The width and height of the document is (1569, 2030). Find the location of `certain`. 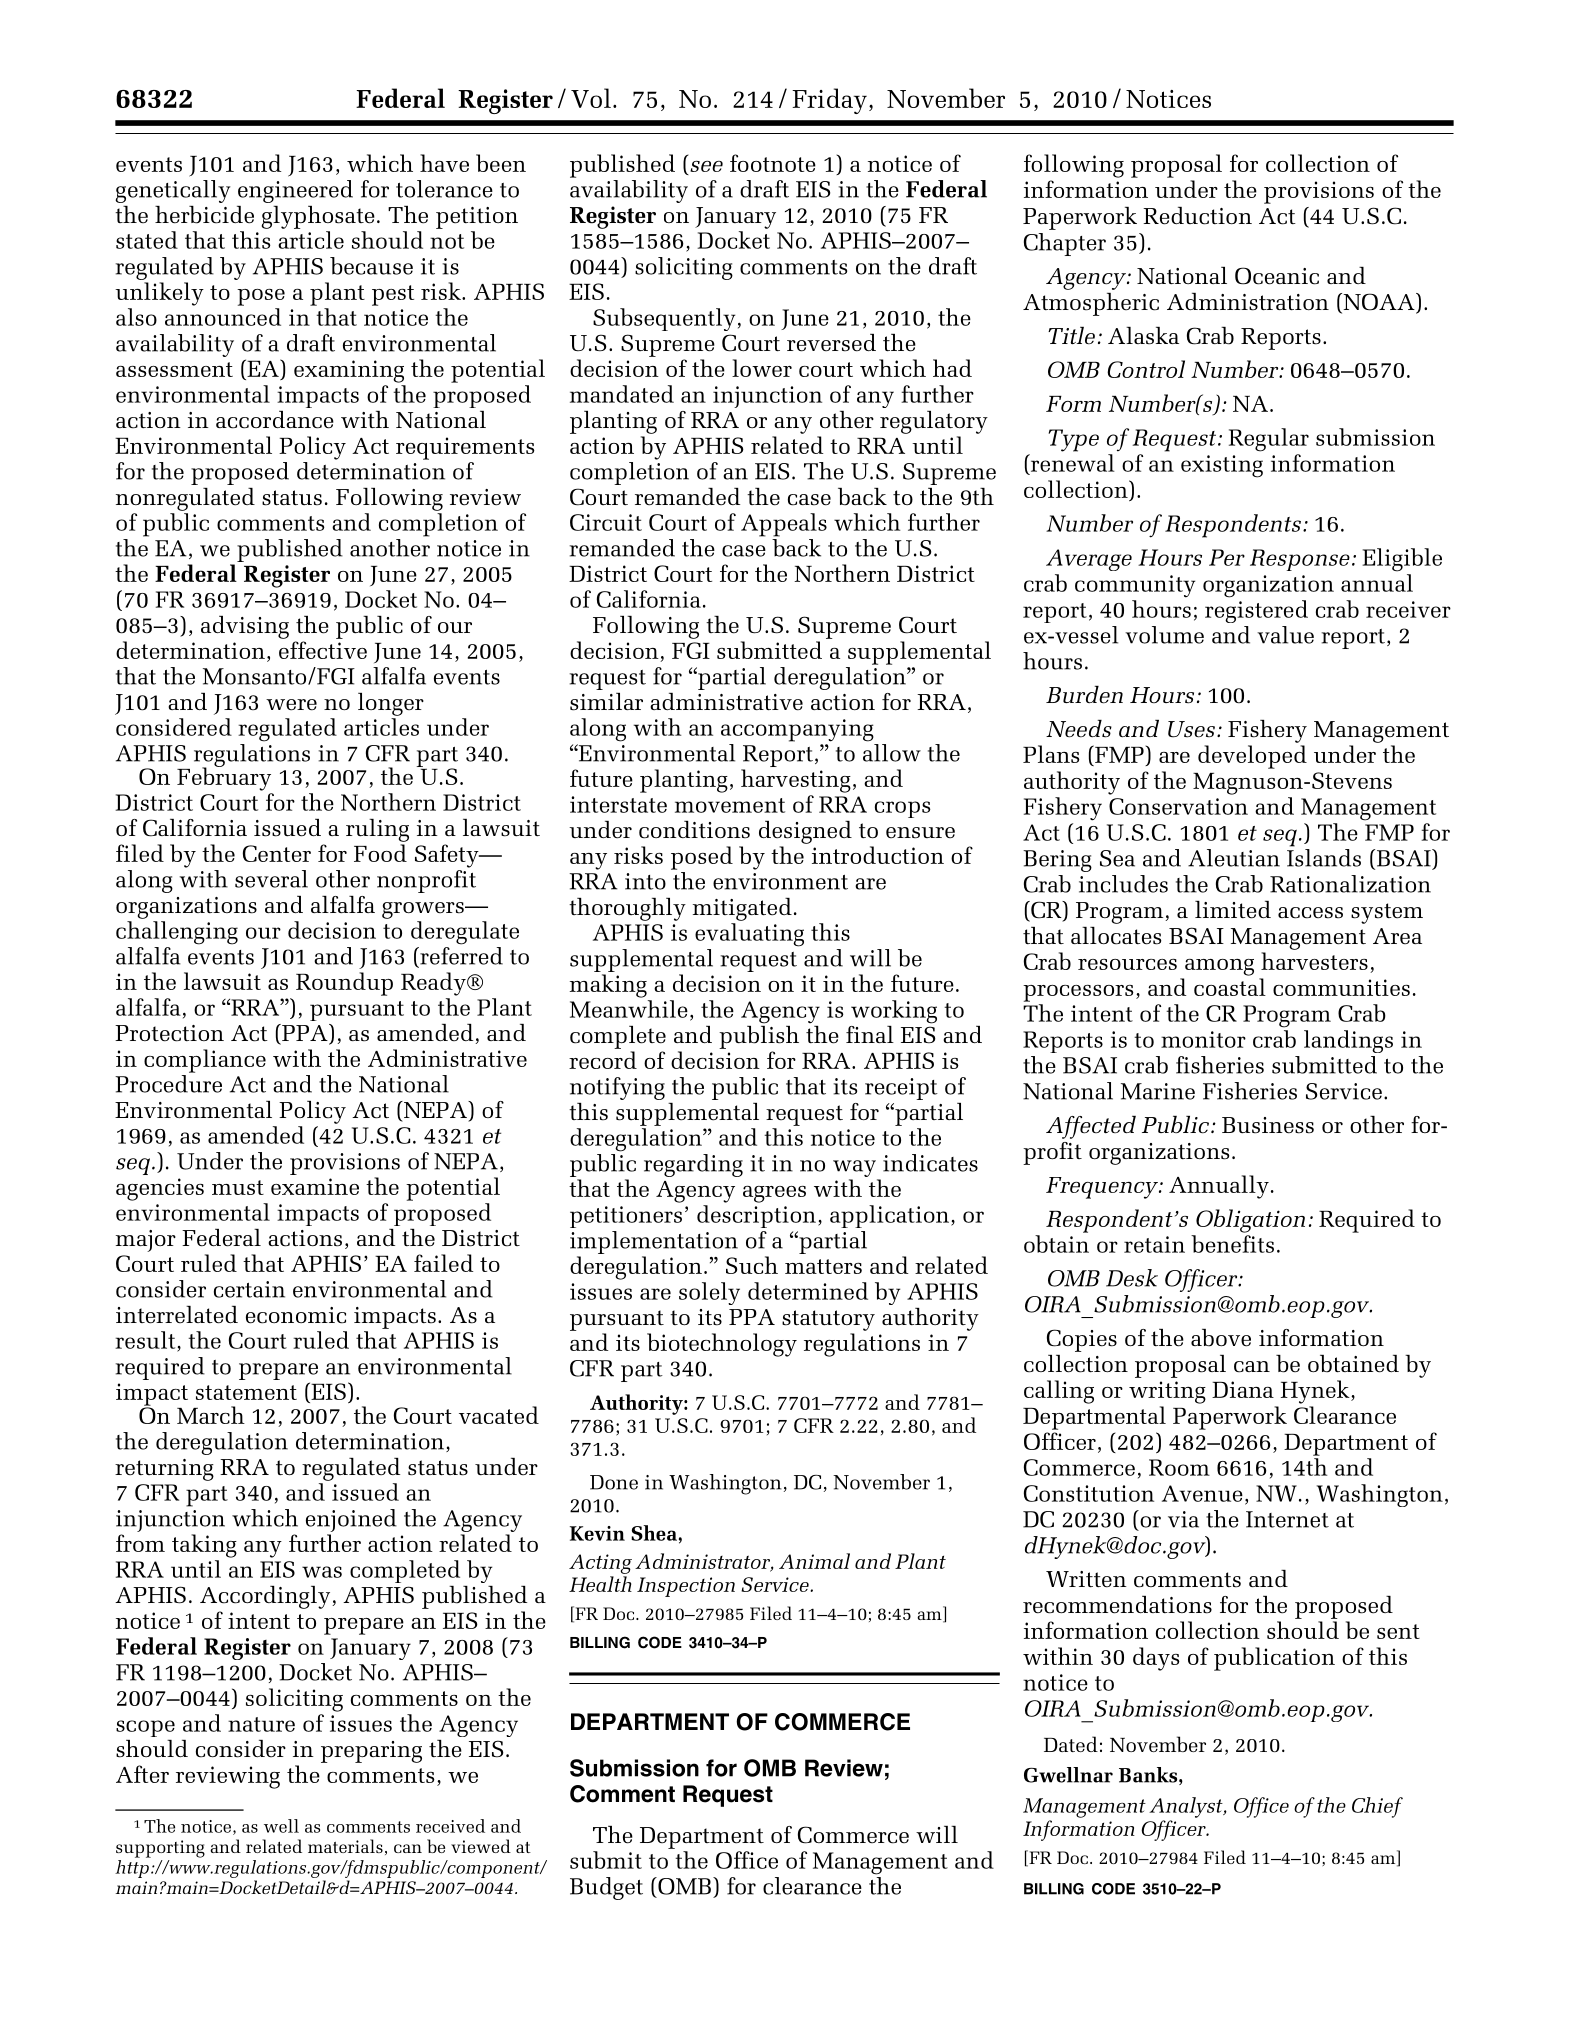

certain is located at coordinates (249, 1289).
